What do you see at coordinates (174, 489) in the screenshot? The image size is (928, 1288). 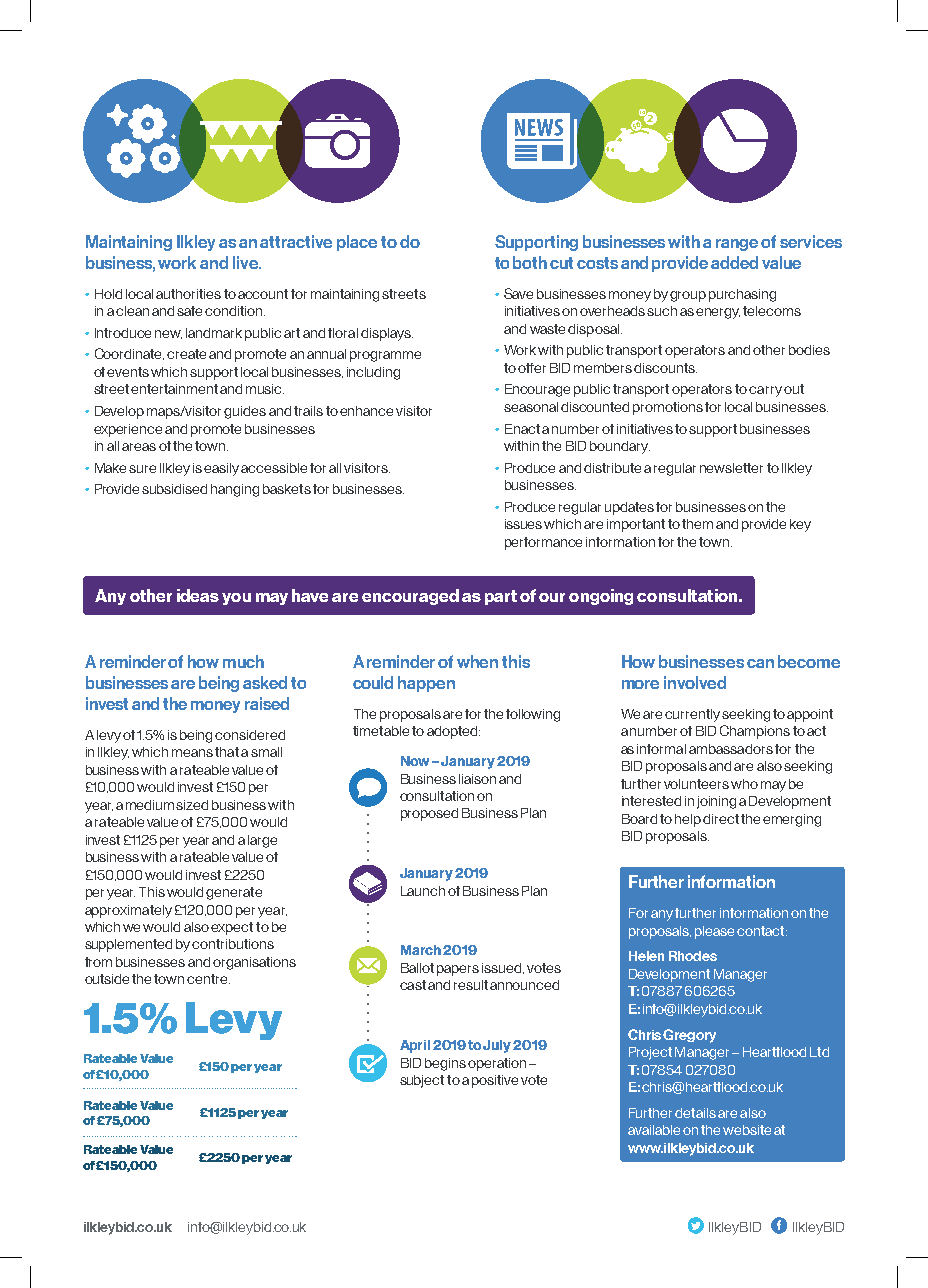 I see `subsidised` at bounding box center [174, 489].
